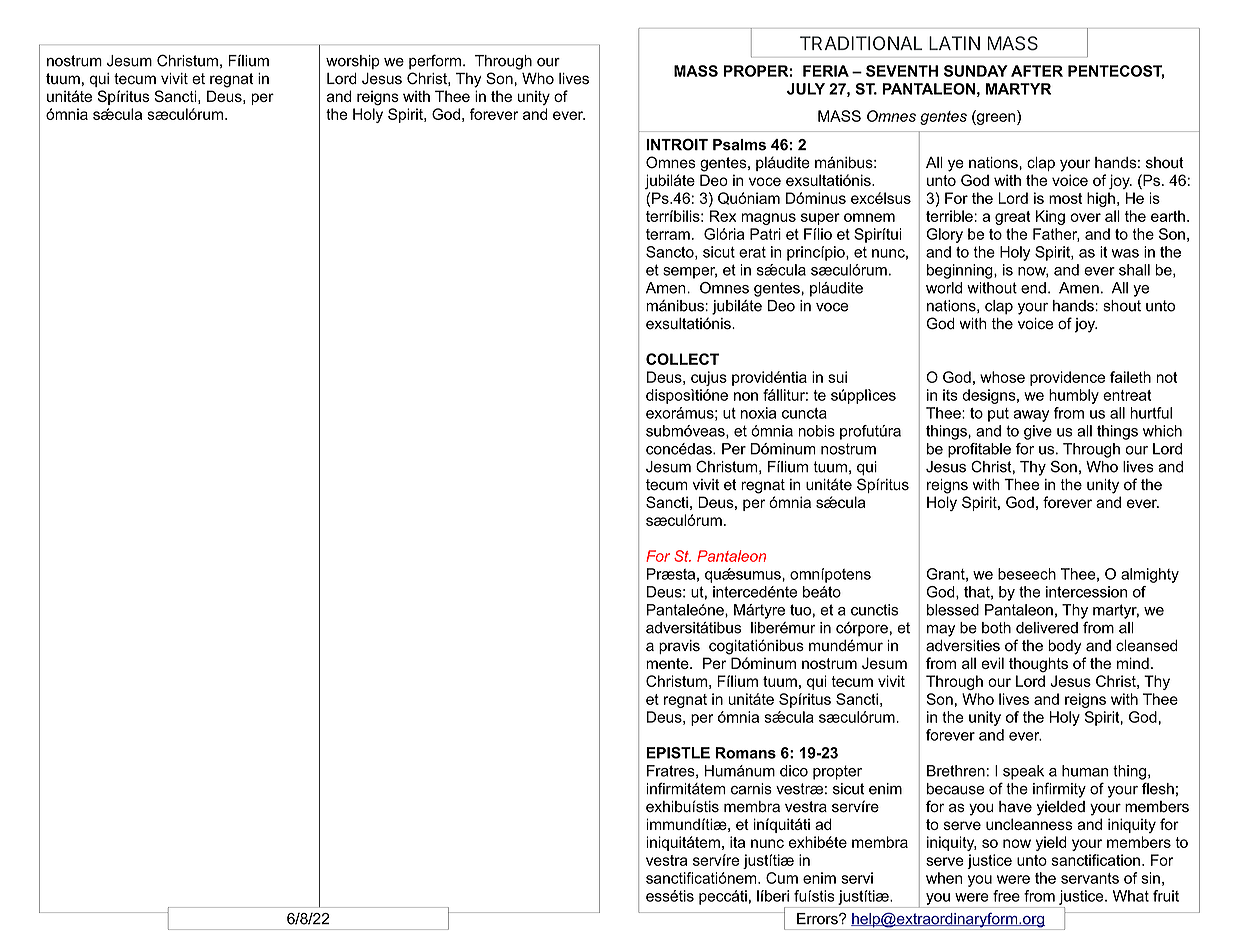  Describe the element at coordinates (1047, 628) in the document. I see `delivered` at that location.
